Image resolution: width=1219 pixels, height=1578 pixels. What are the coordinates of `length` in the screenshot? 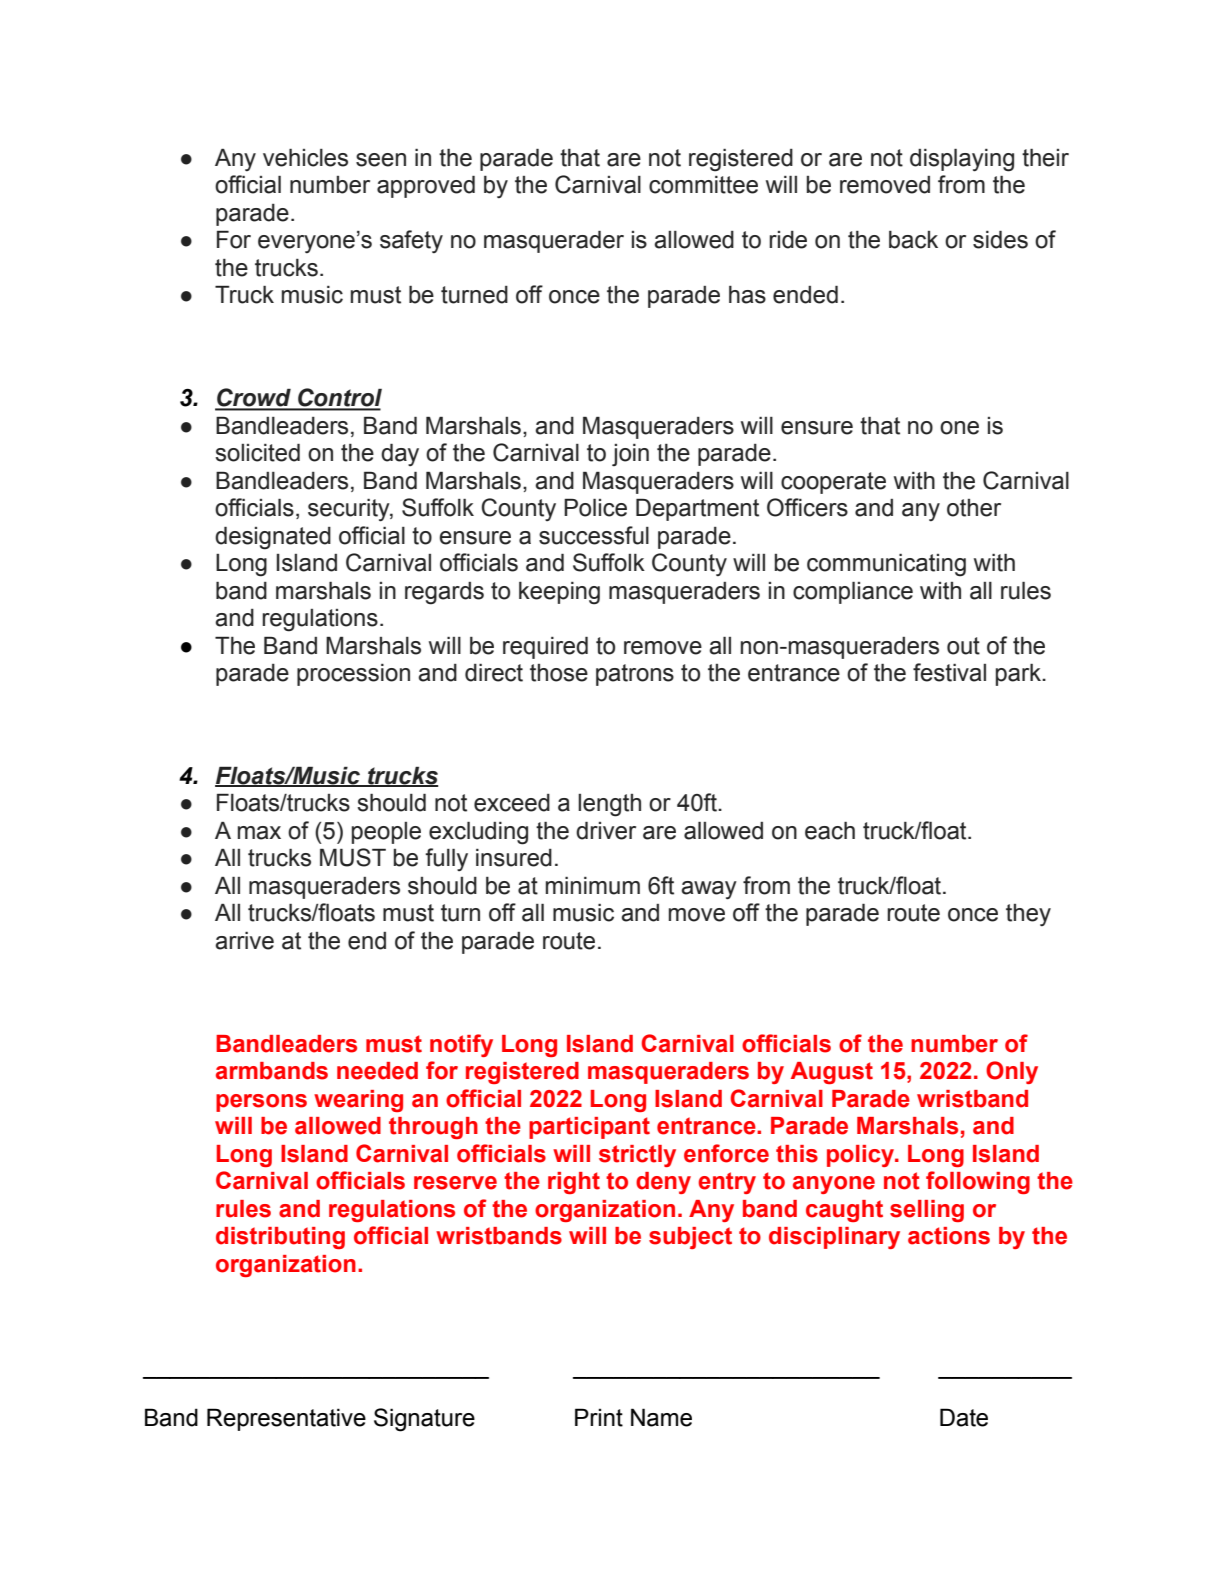 It's located at (609, 805).
